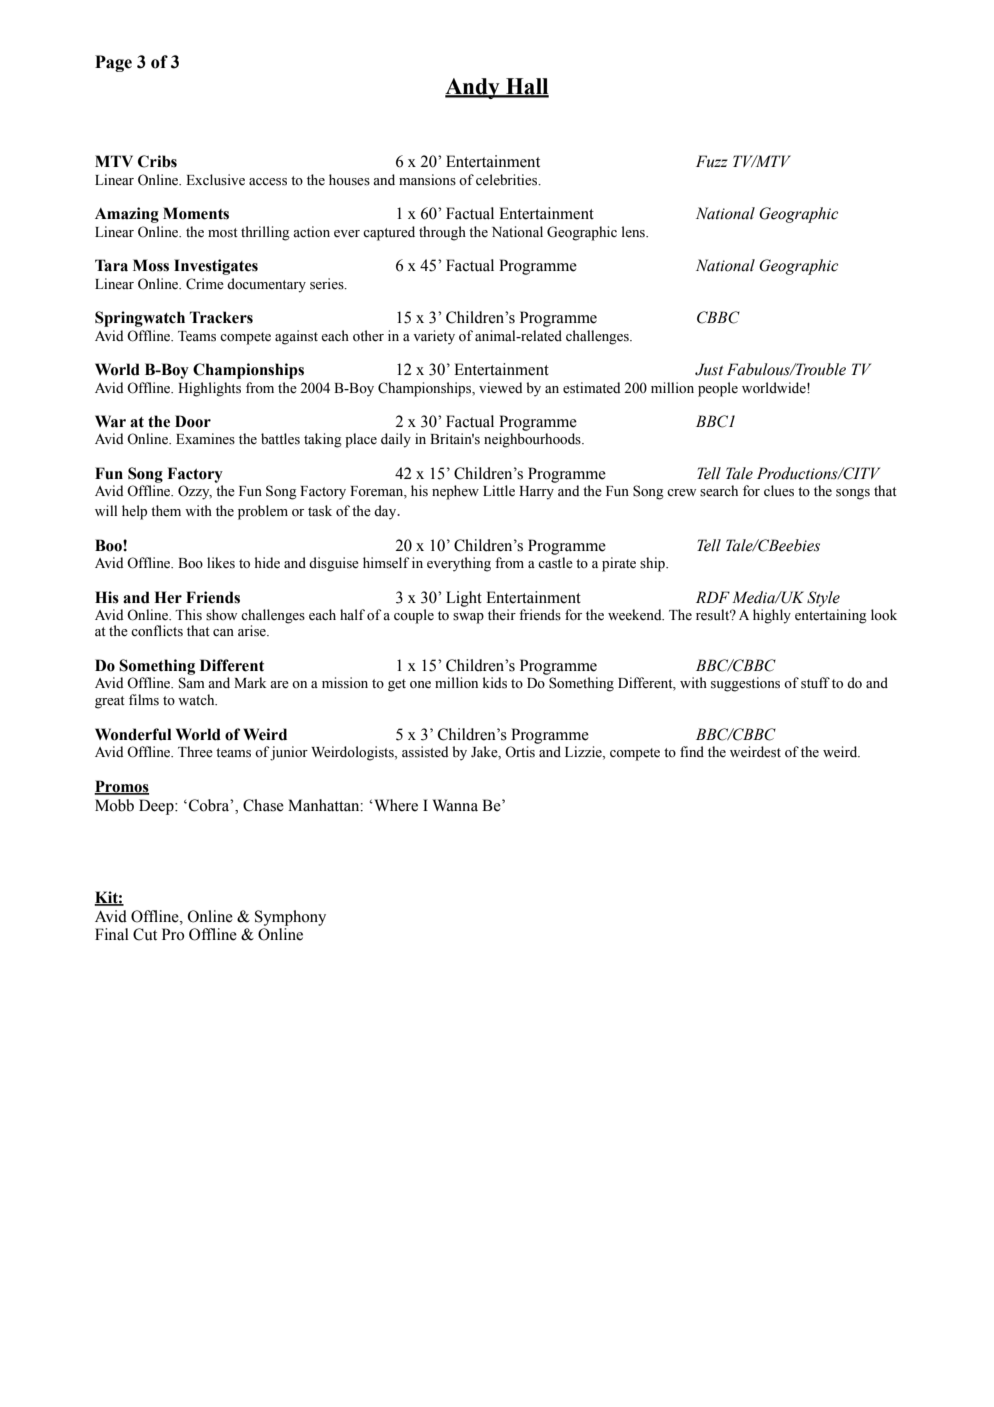  Describe the element at coordinates (166, 511) in the screenshot. I see `them` at that location.
